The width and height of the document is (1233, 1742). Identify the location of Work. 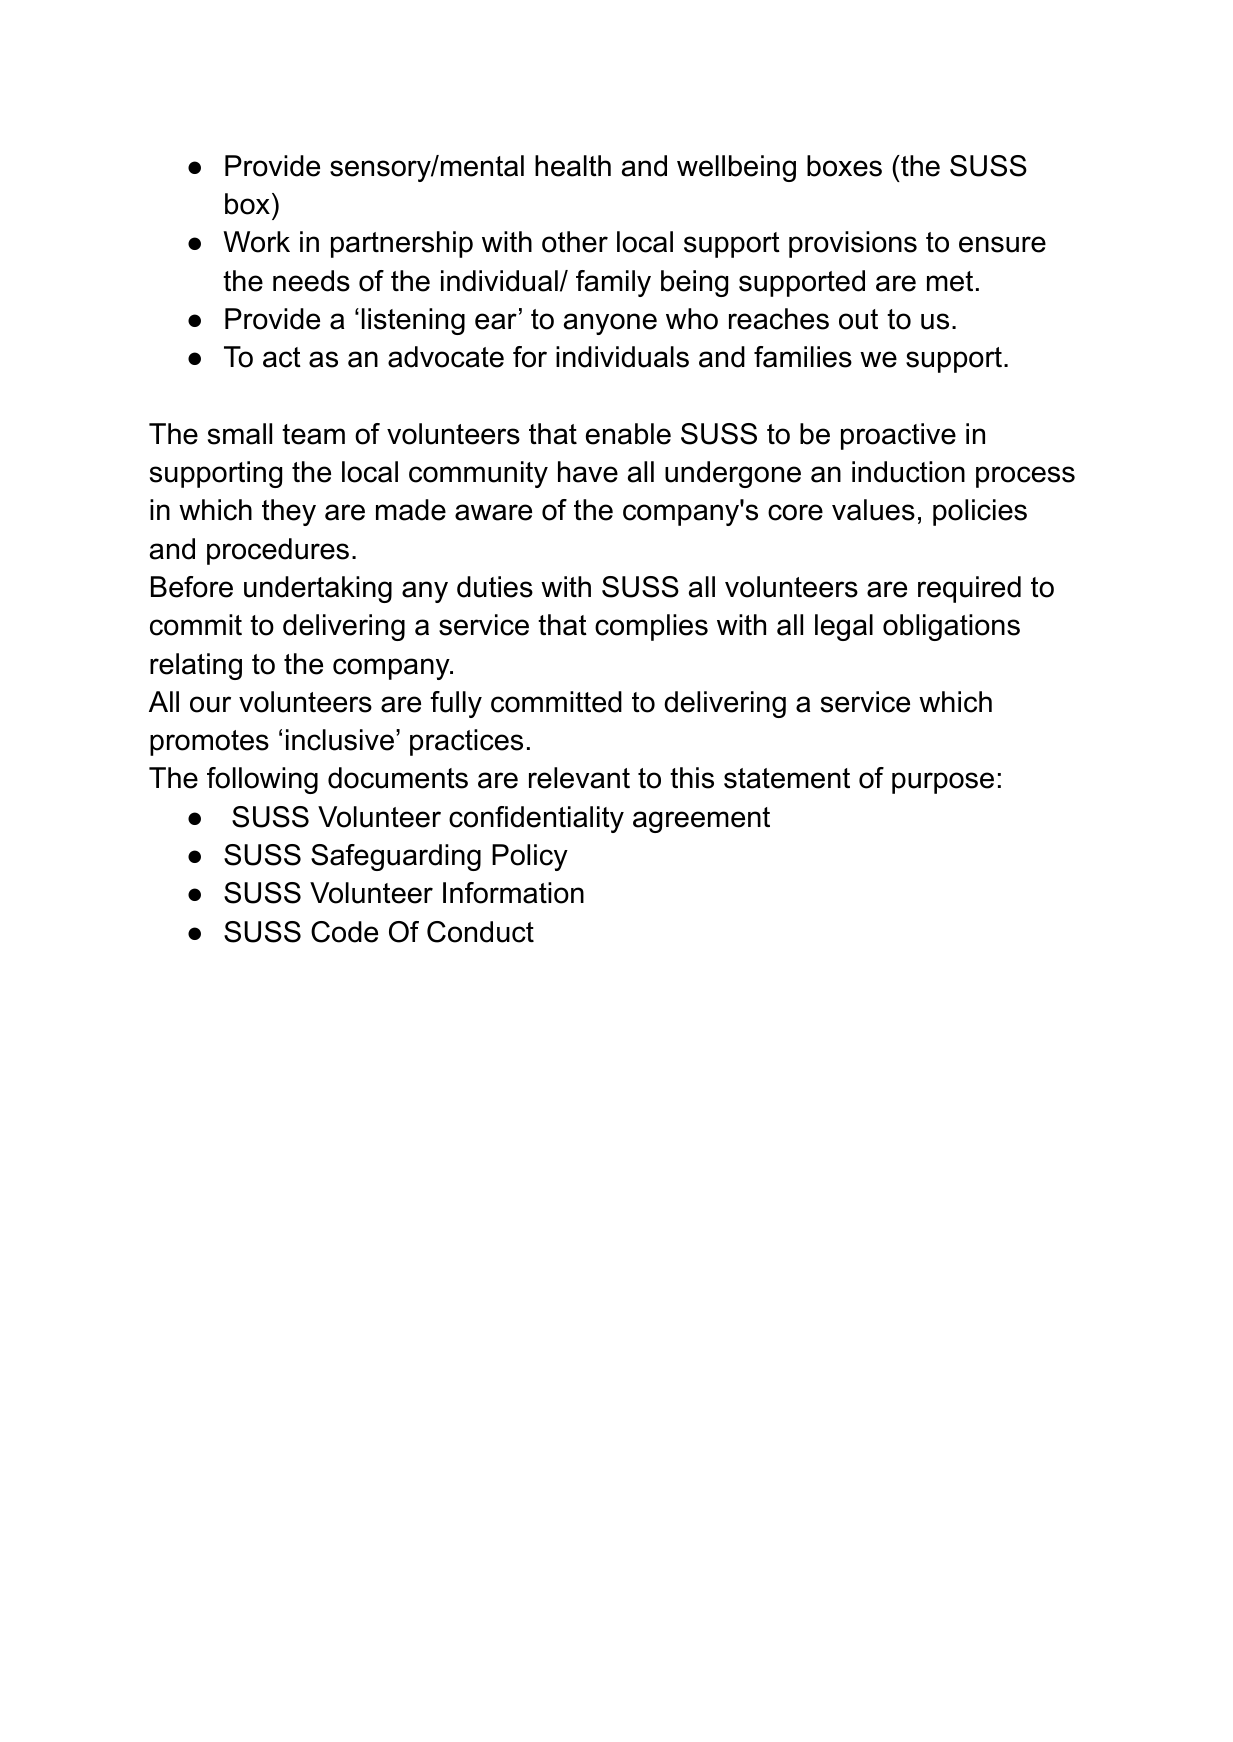
(256, 242).
